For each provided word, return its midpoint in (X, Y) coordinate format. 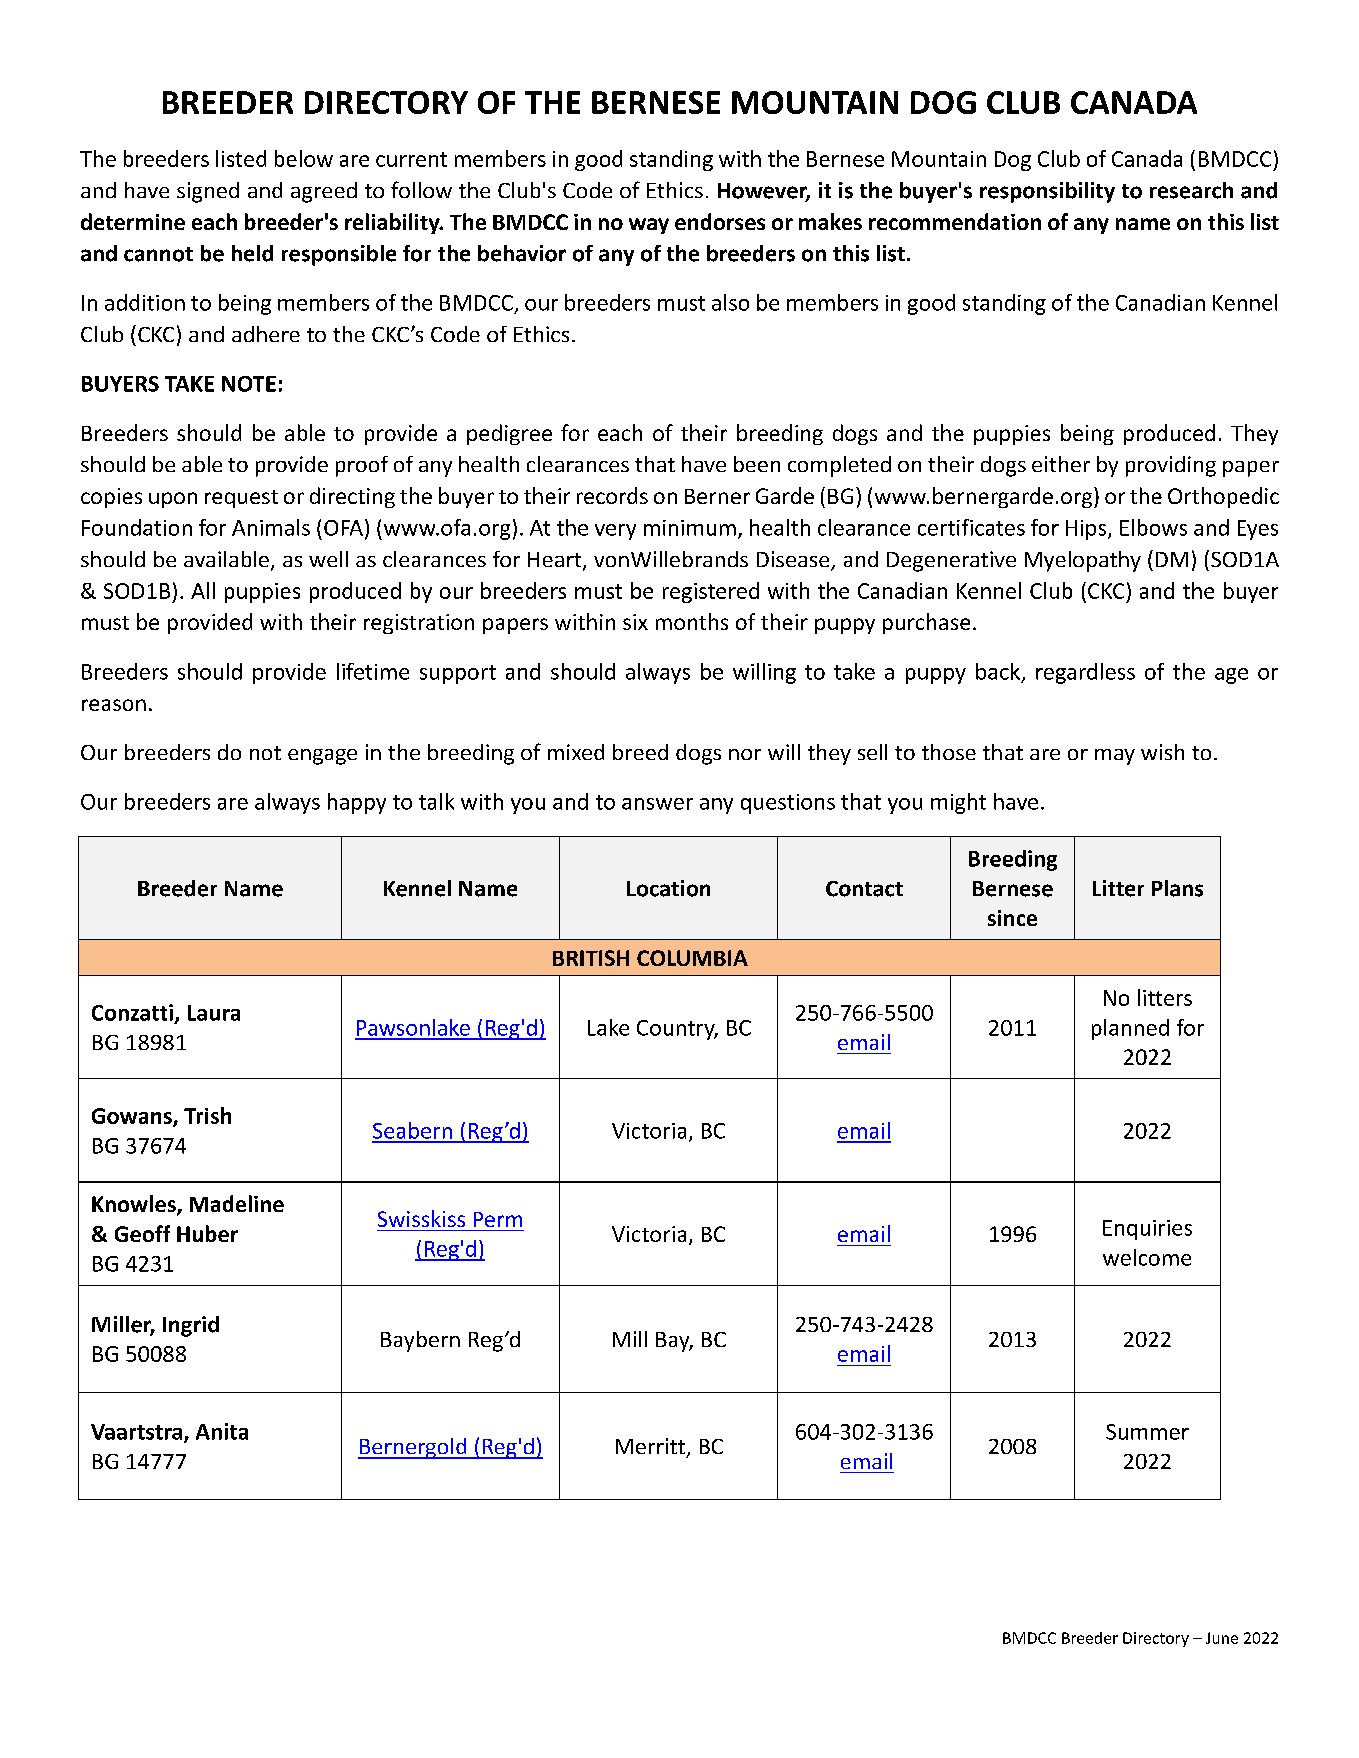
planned (1130, 1029)
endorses (720, 221)
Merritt (650, 1446)
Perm (498, 1219)
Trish (207, 1115)
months (692, 621)
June (1222, 1638)
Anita (222, 1431)
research (1191, 190)
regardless (1085, 673)
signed (208, 192)
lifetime (373, 671)
